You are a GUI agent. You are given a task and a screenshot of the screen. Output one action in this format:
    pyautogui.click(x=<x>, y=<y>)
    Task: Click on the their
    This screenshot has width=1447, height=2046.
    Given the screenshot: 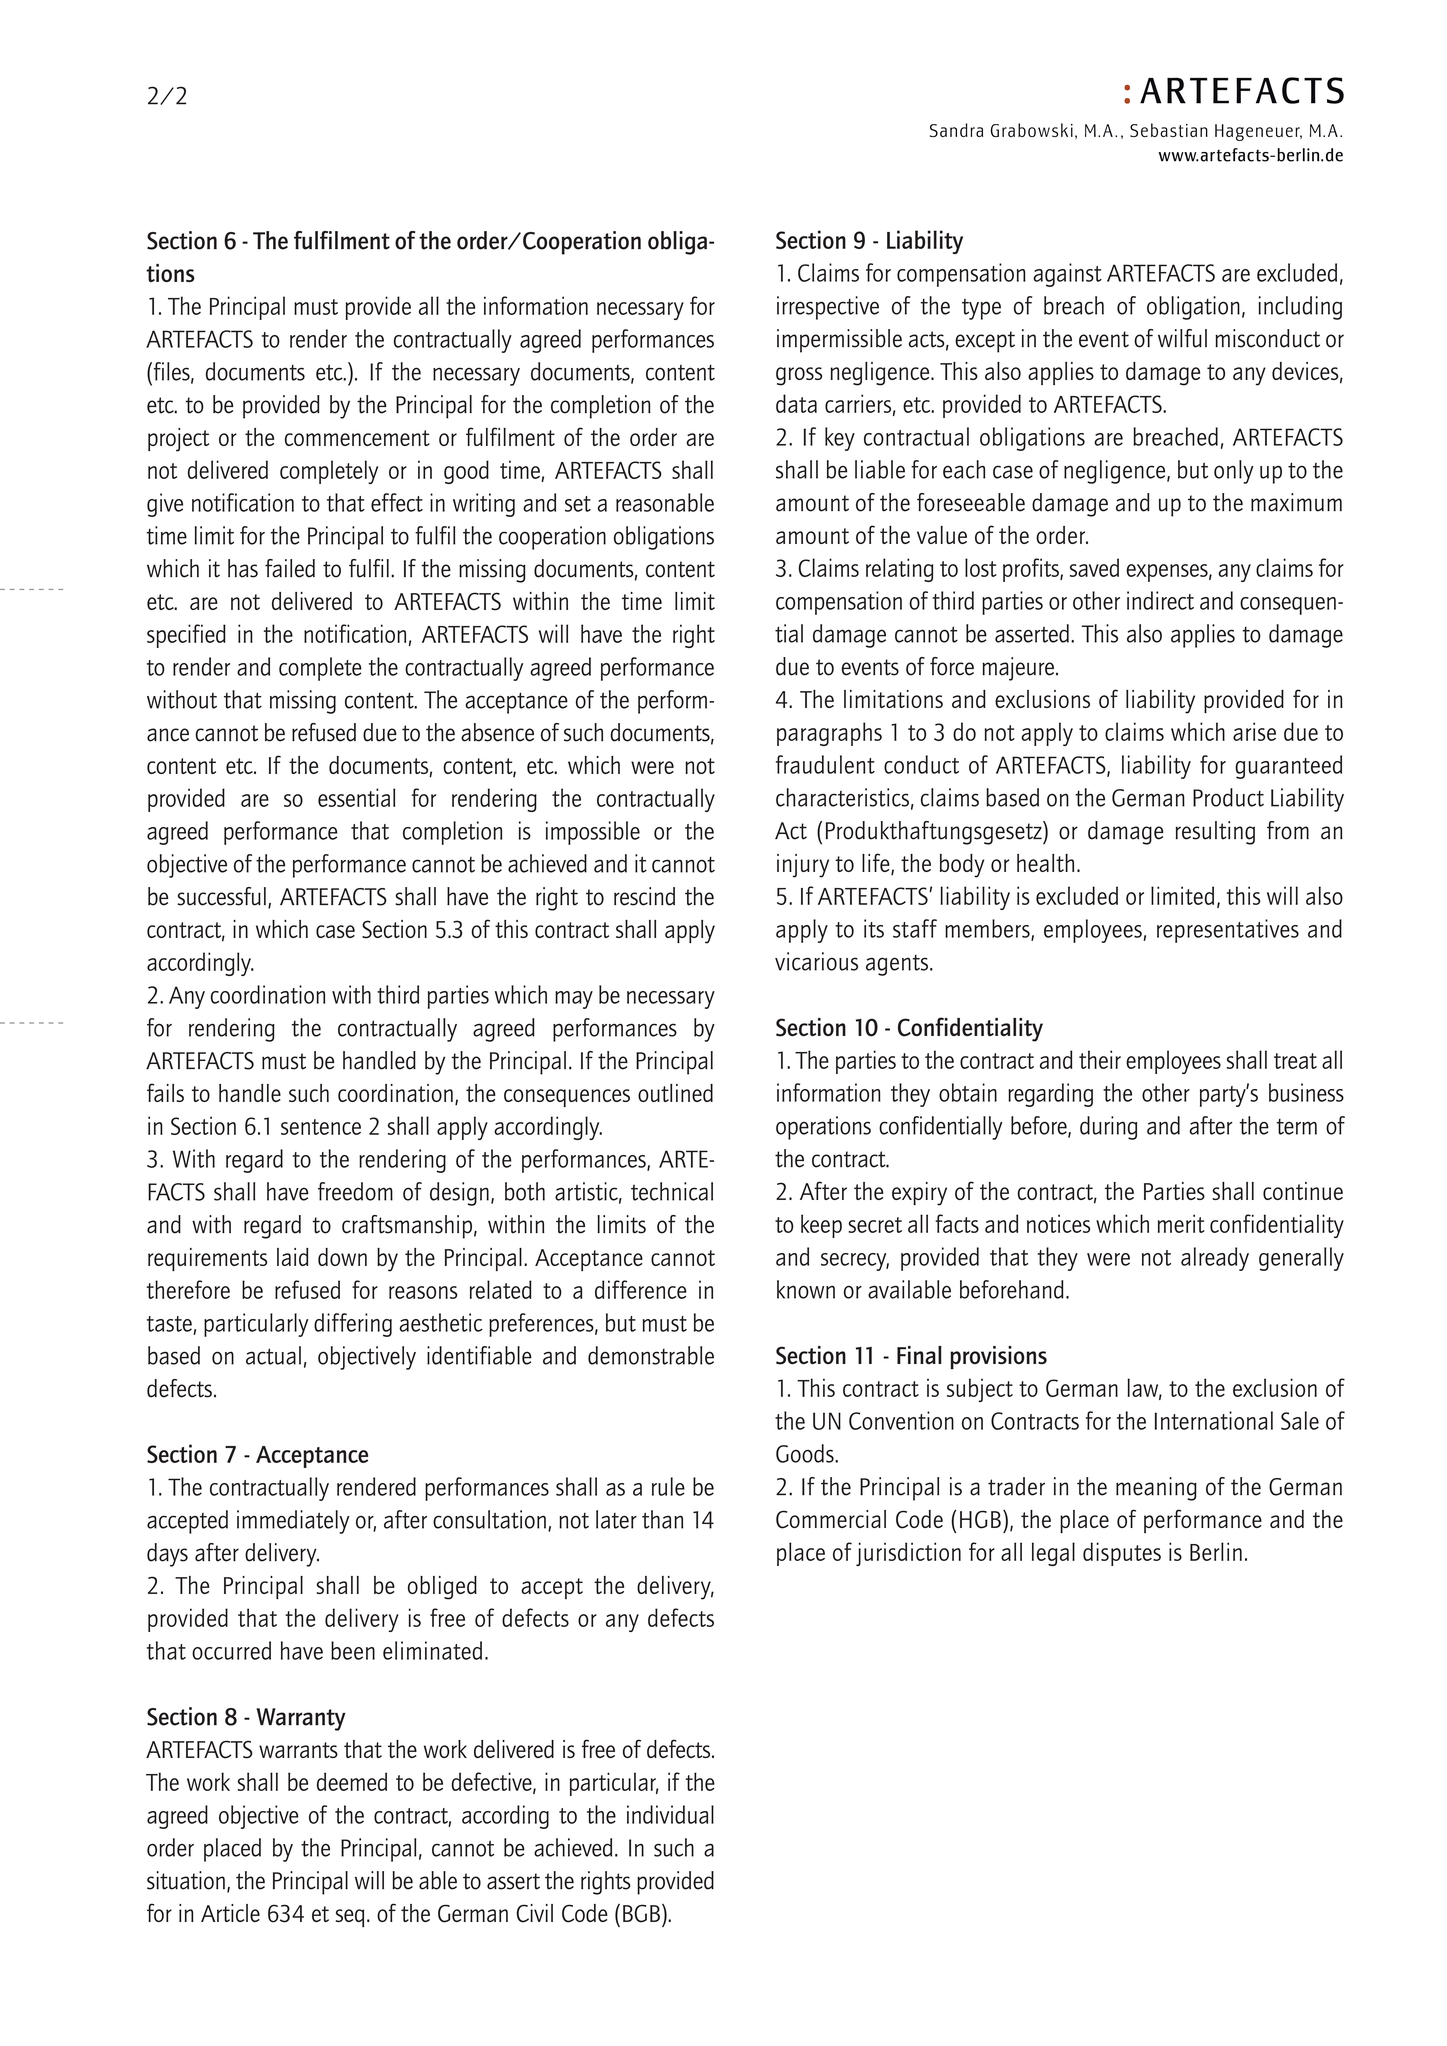 What is the action you would take?
    pyautogui.click(x=1100, y=1059)
